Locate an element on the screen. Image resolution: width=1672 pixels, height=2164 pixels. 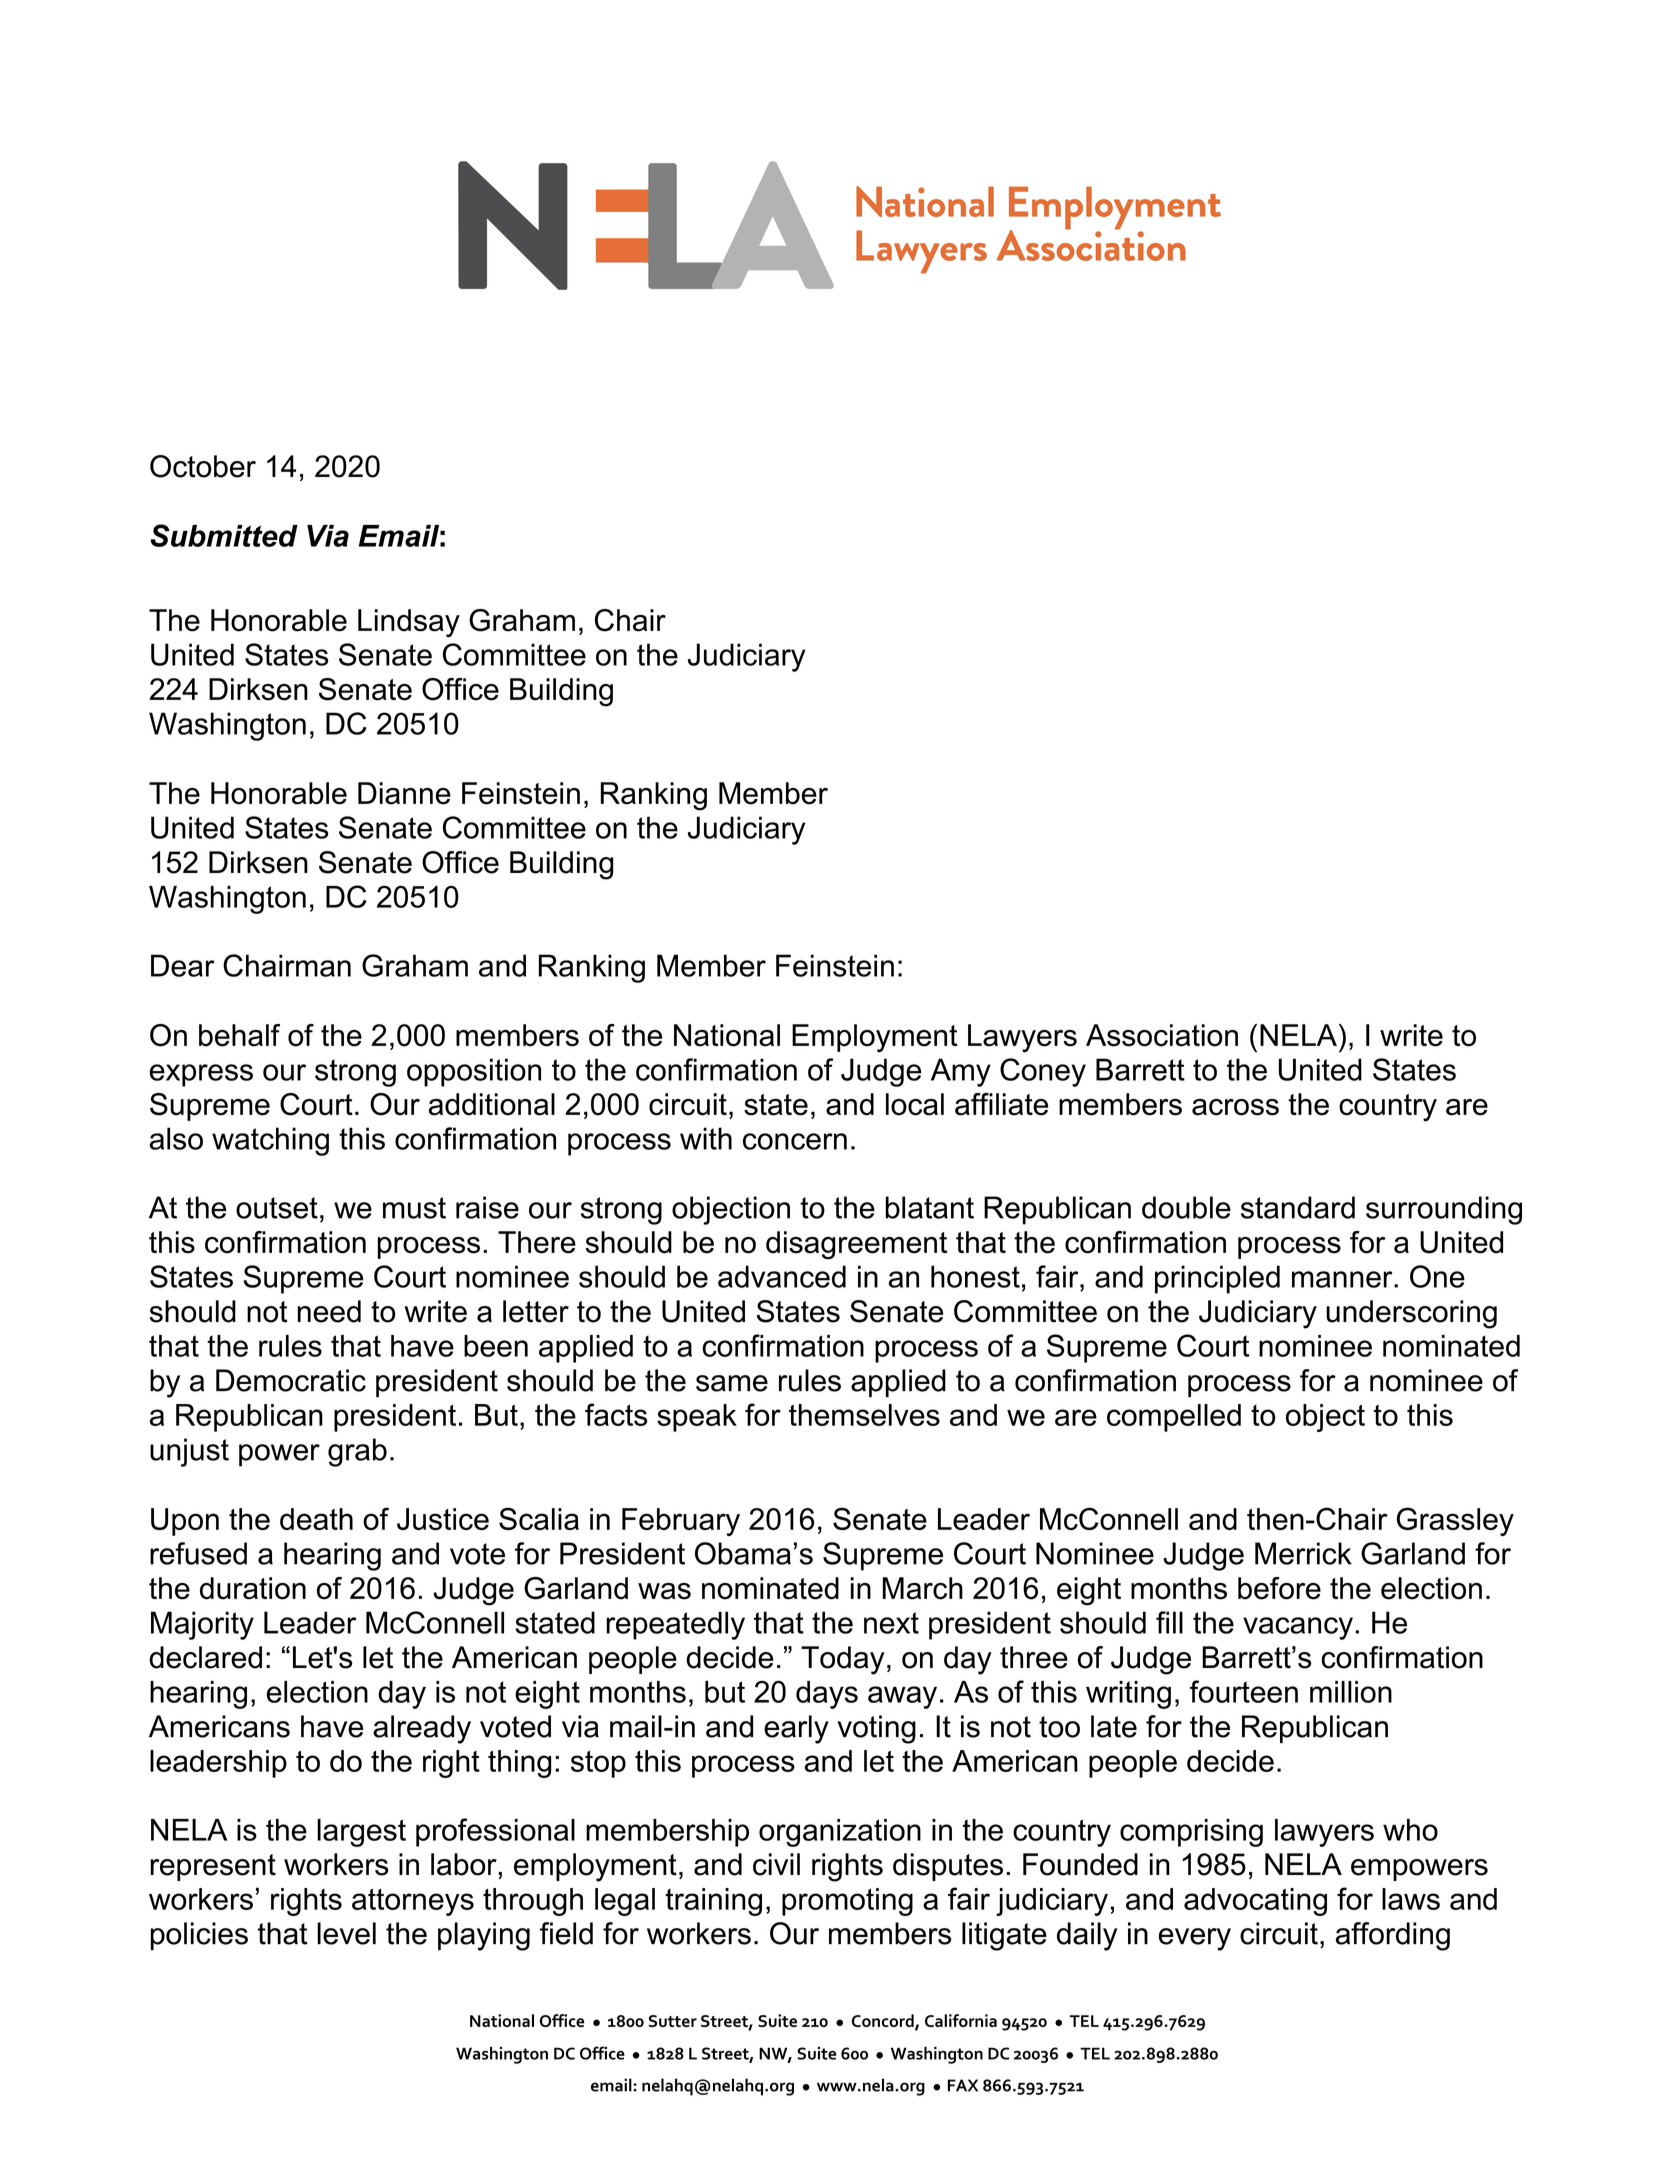
level is located at coordinates (346, 1933).
